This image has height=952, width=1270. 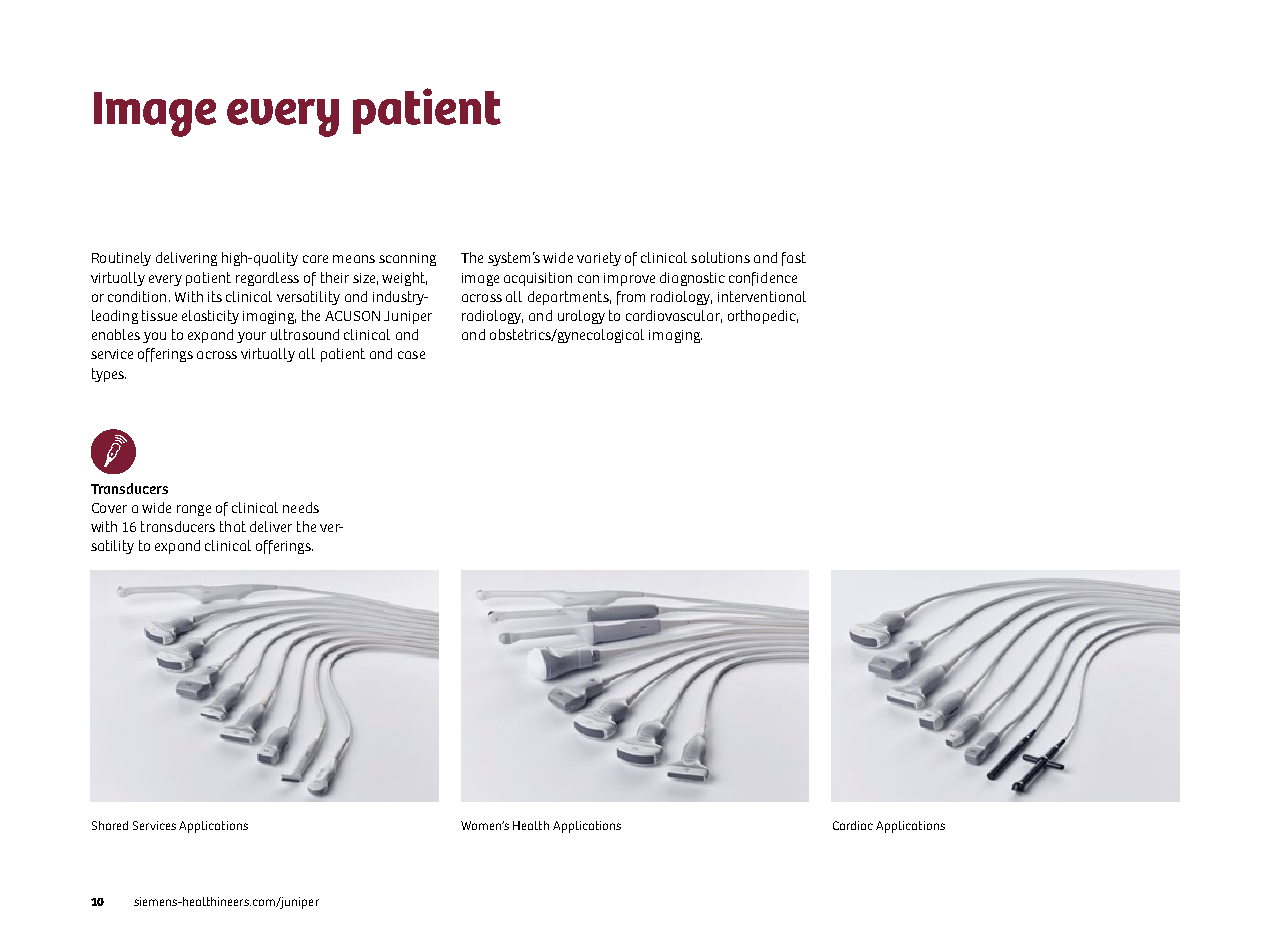 What do you see at coordinates (251, 337) in the image?
I see `your` at bounding box center [251, 337].
